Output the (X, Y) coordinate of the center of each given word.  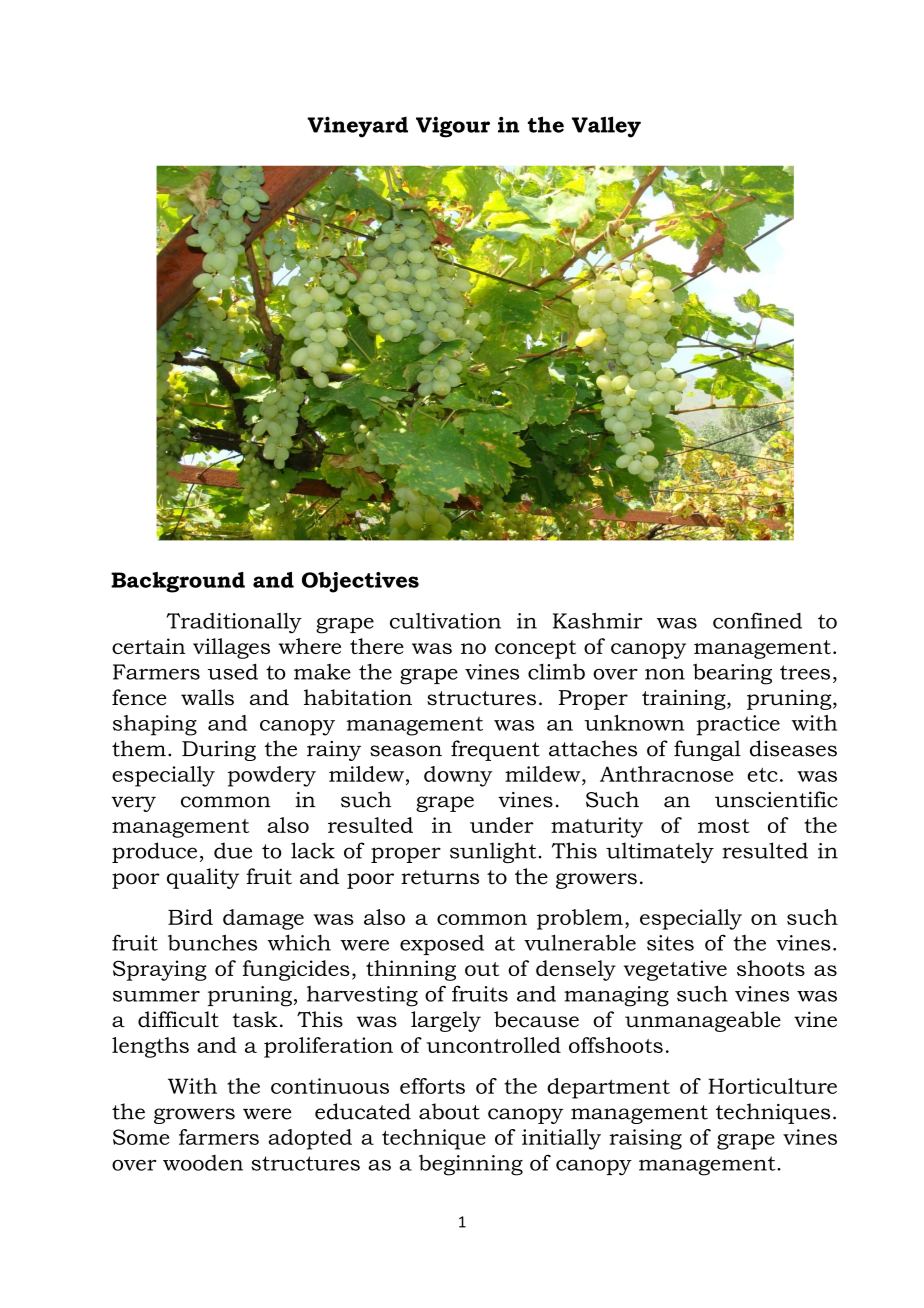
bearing (732, 674)
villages (231, 648)
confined (757, 620)
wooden (203, 1163)
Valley (606, 127)
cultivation (445, 621)
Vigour (453, 127)
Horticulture (772, 1086)
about (449, 1111)
